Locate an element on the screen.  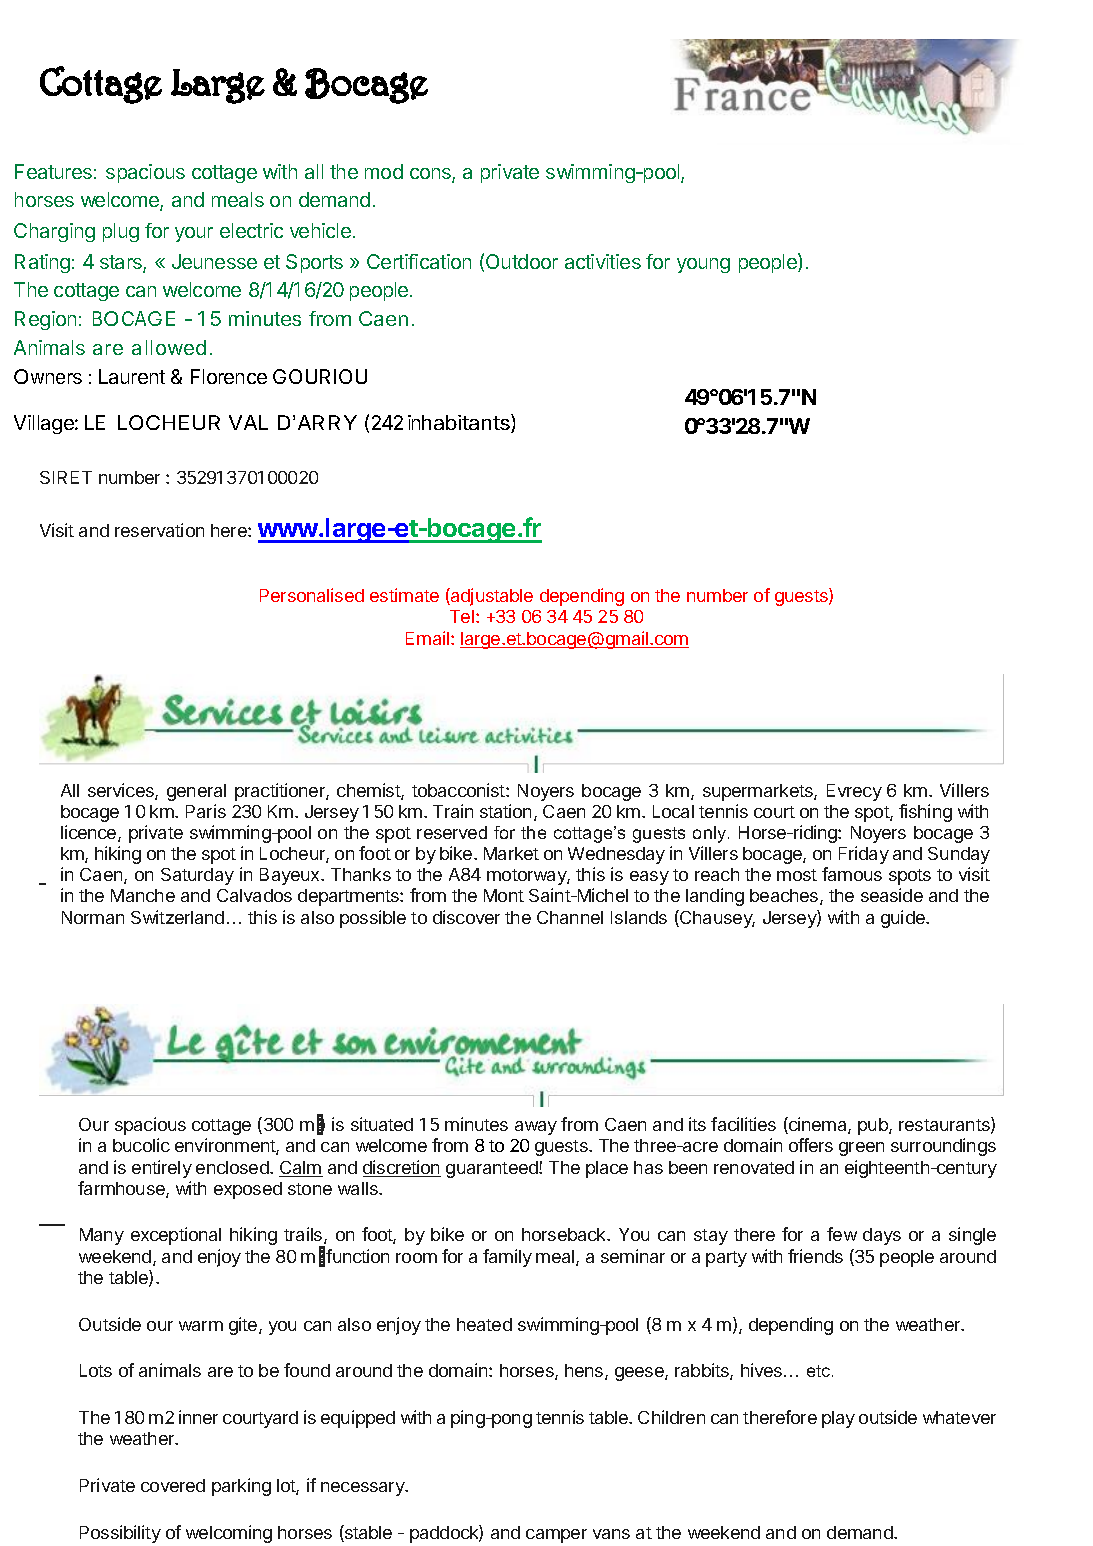
play is located at coordinates (838, 1419).
